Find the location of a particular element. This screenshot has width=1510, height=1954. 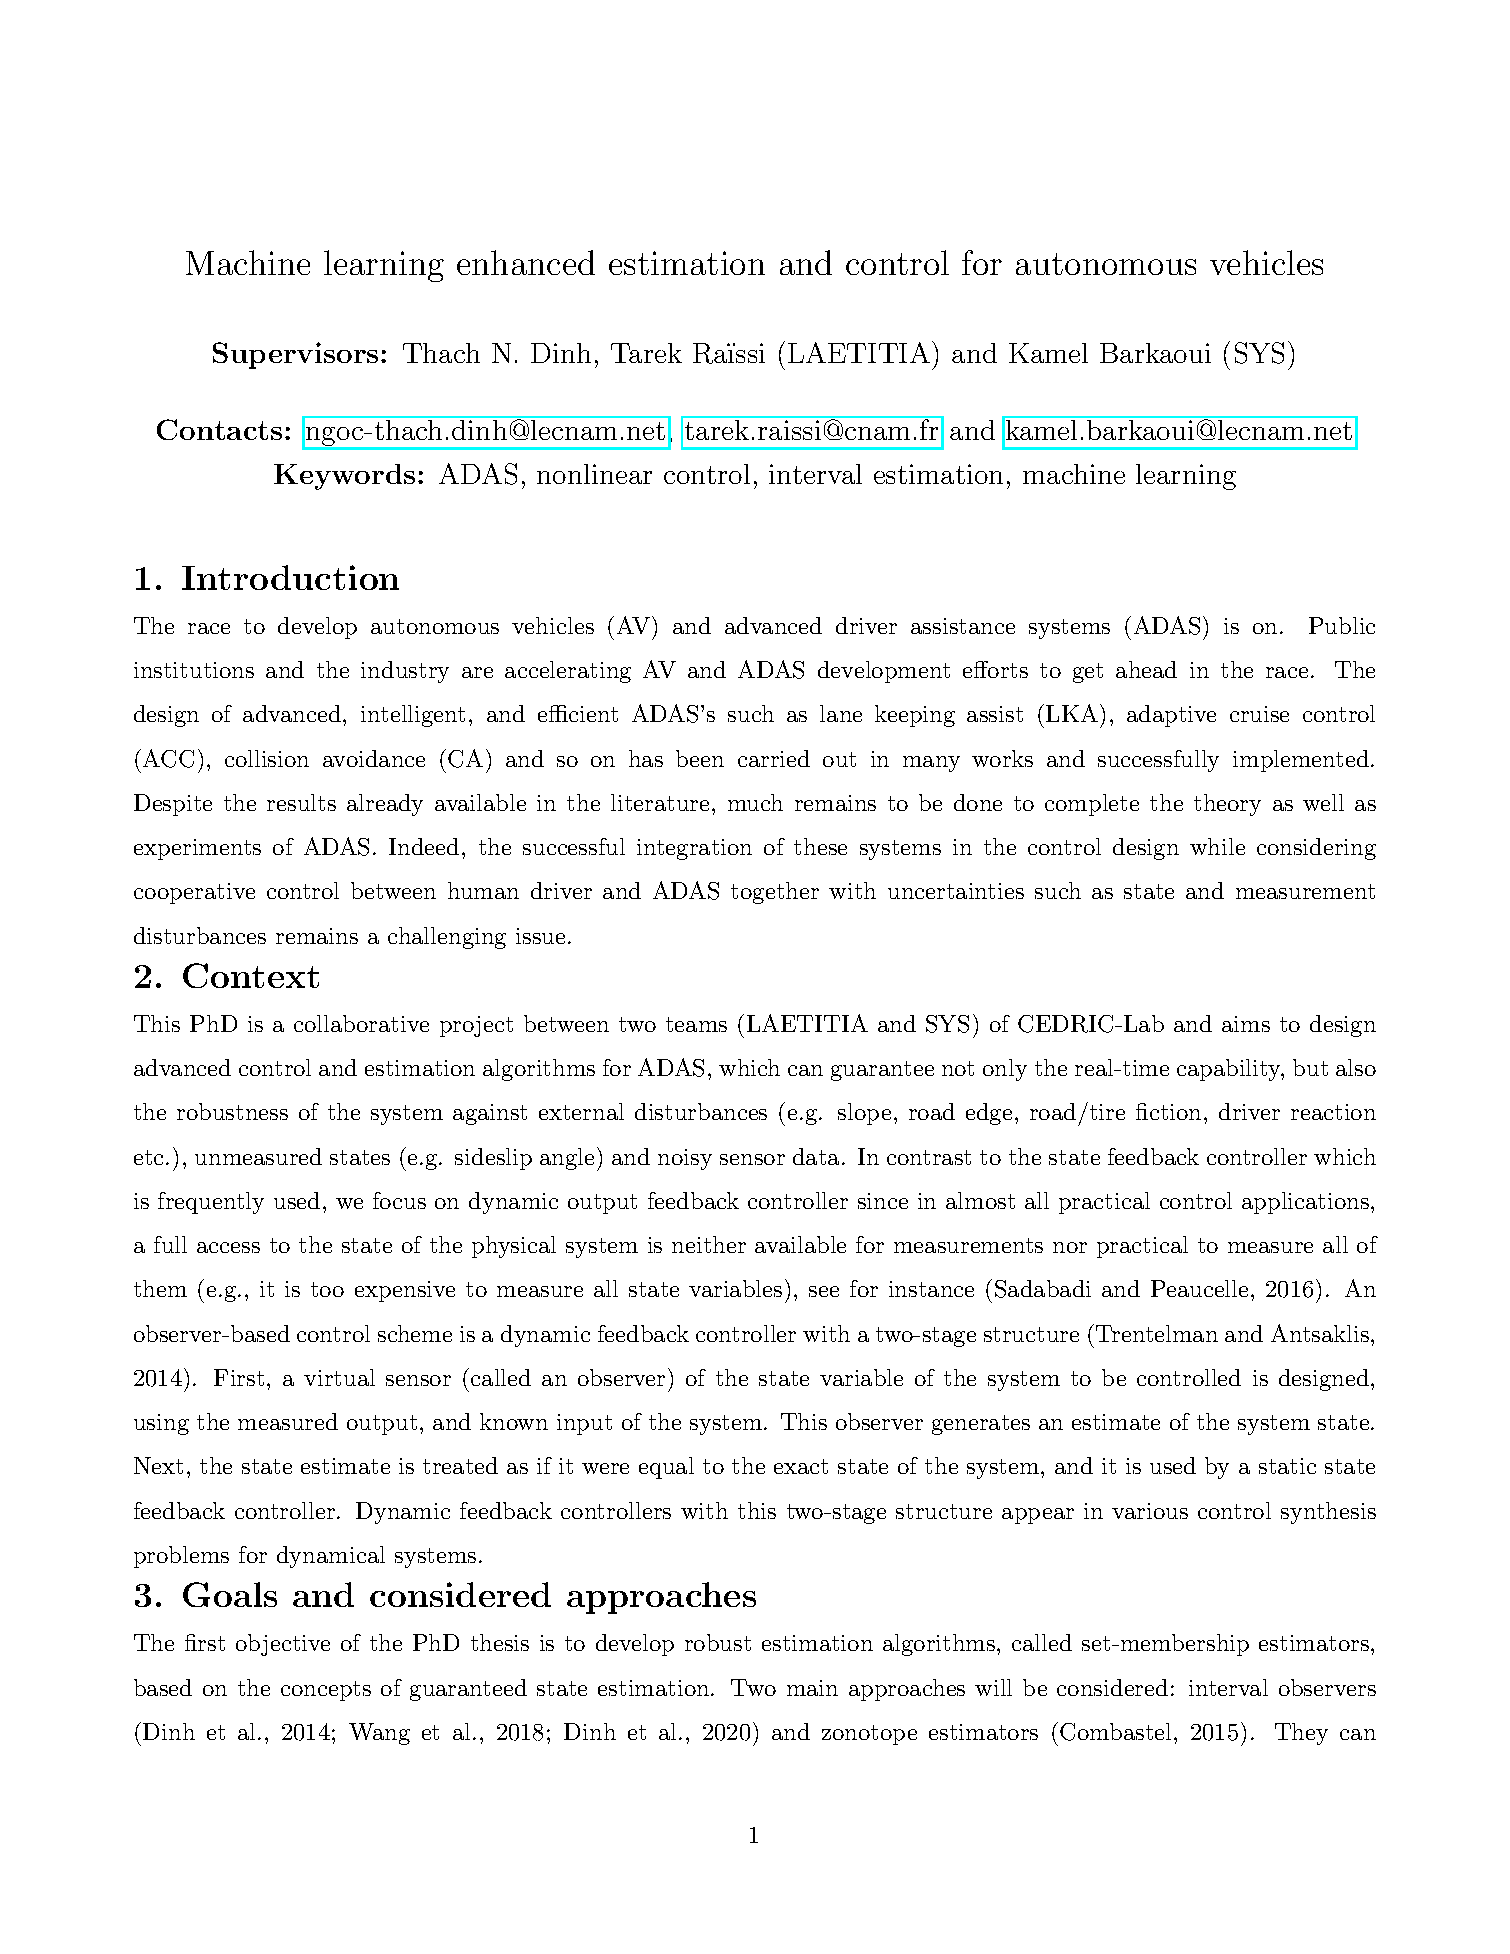

aims is located at coordinates (1246, 1024).
